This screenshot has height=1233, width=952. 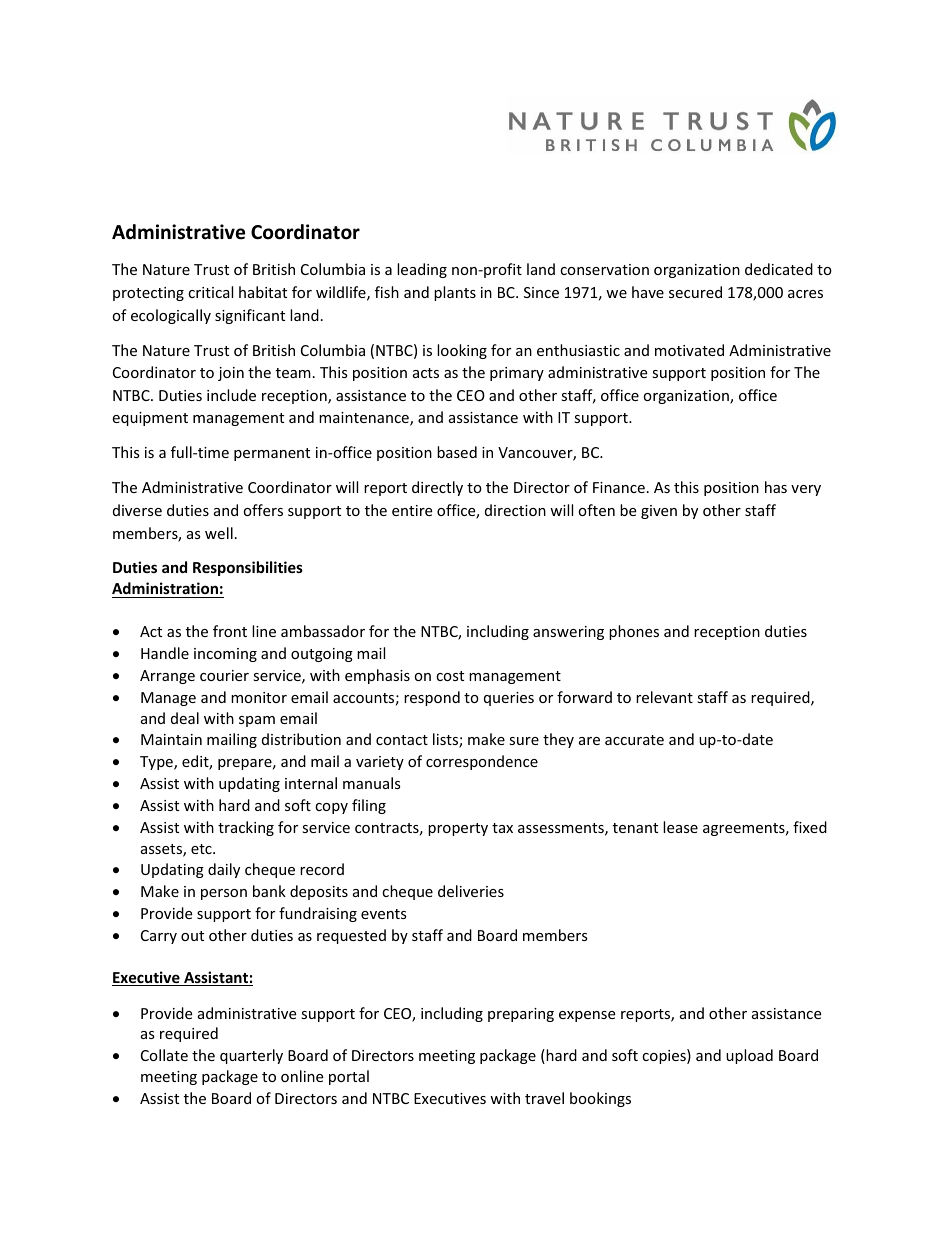 I want to click on critical, so click(x=210, y=292).
